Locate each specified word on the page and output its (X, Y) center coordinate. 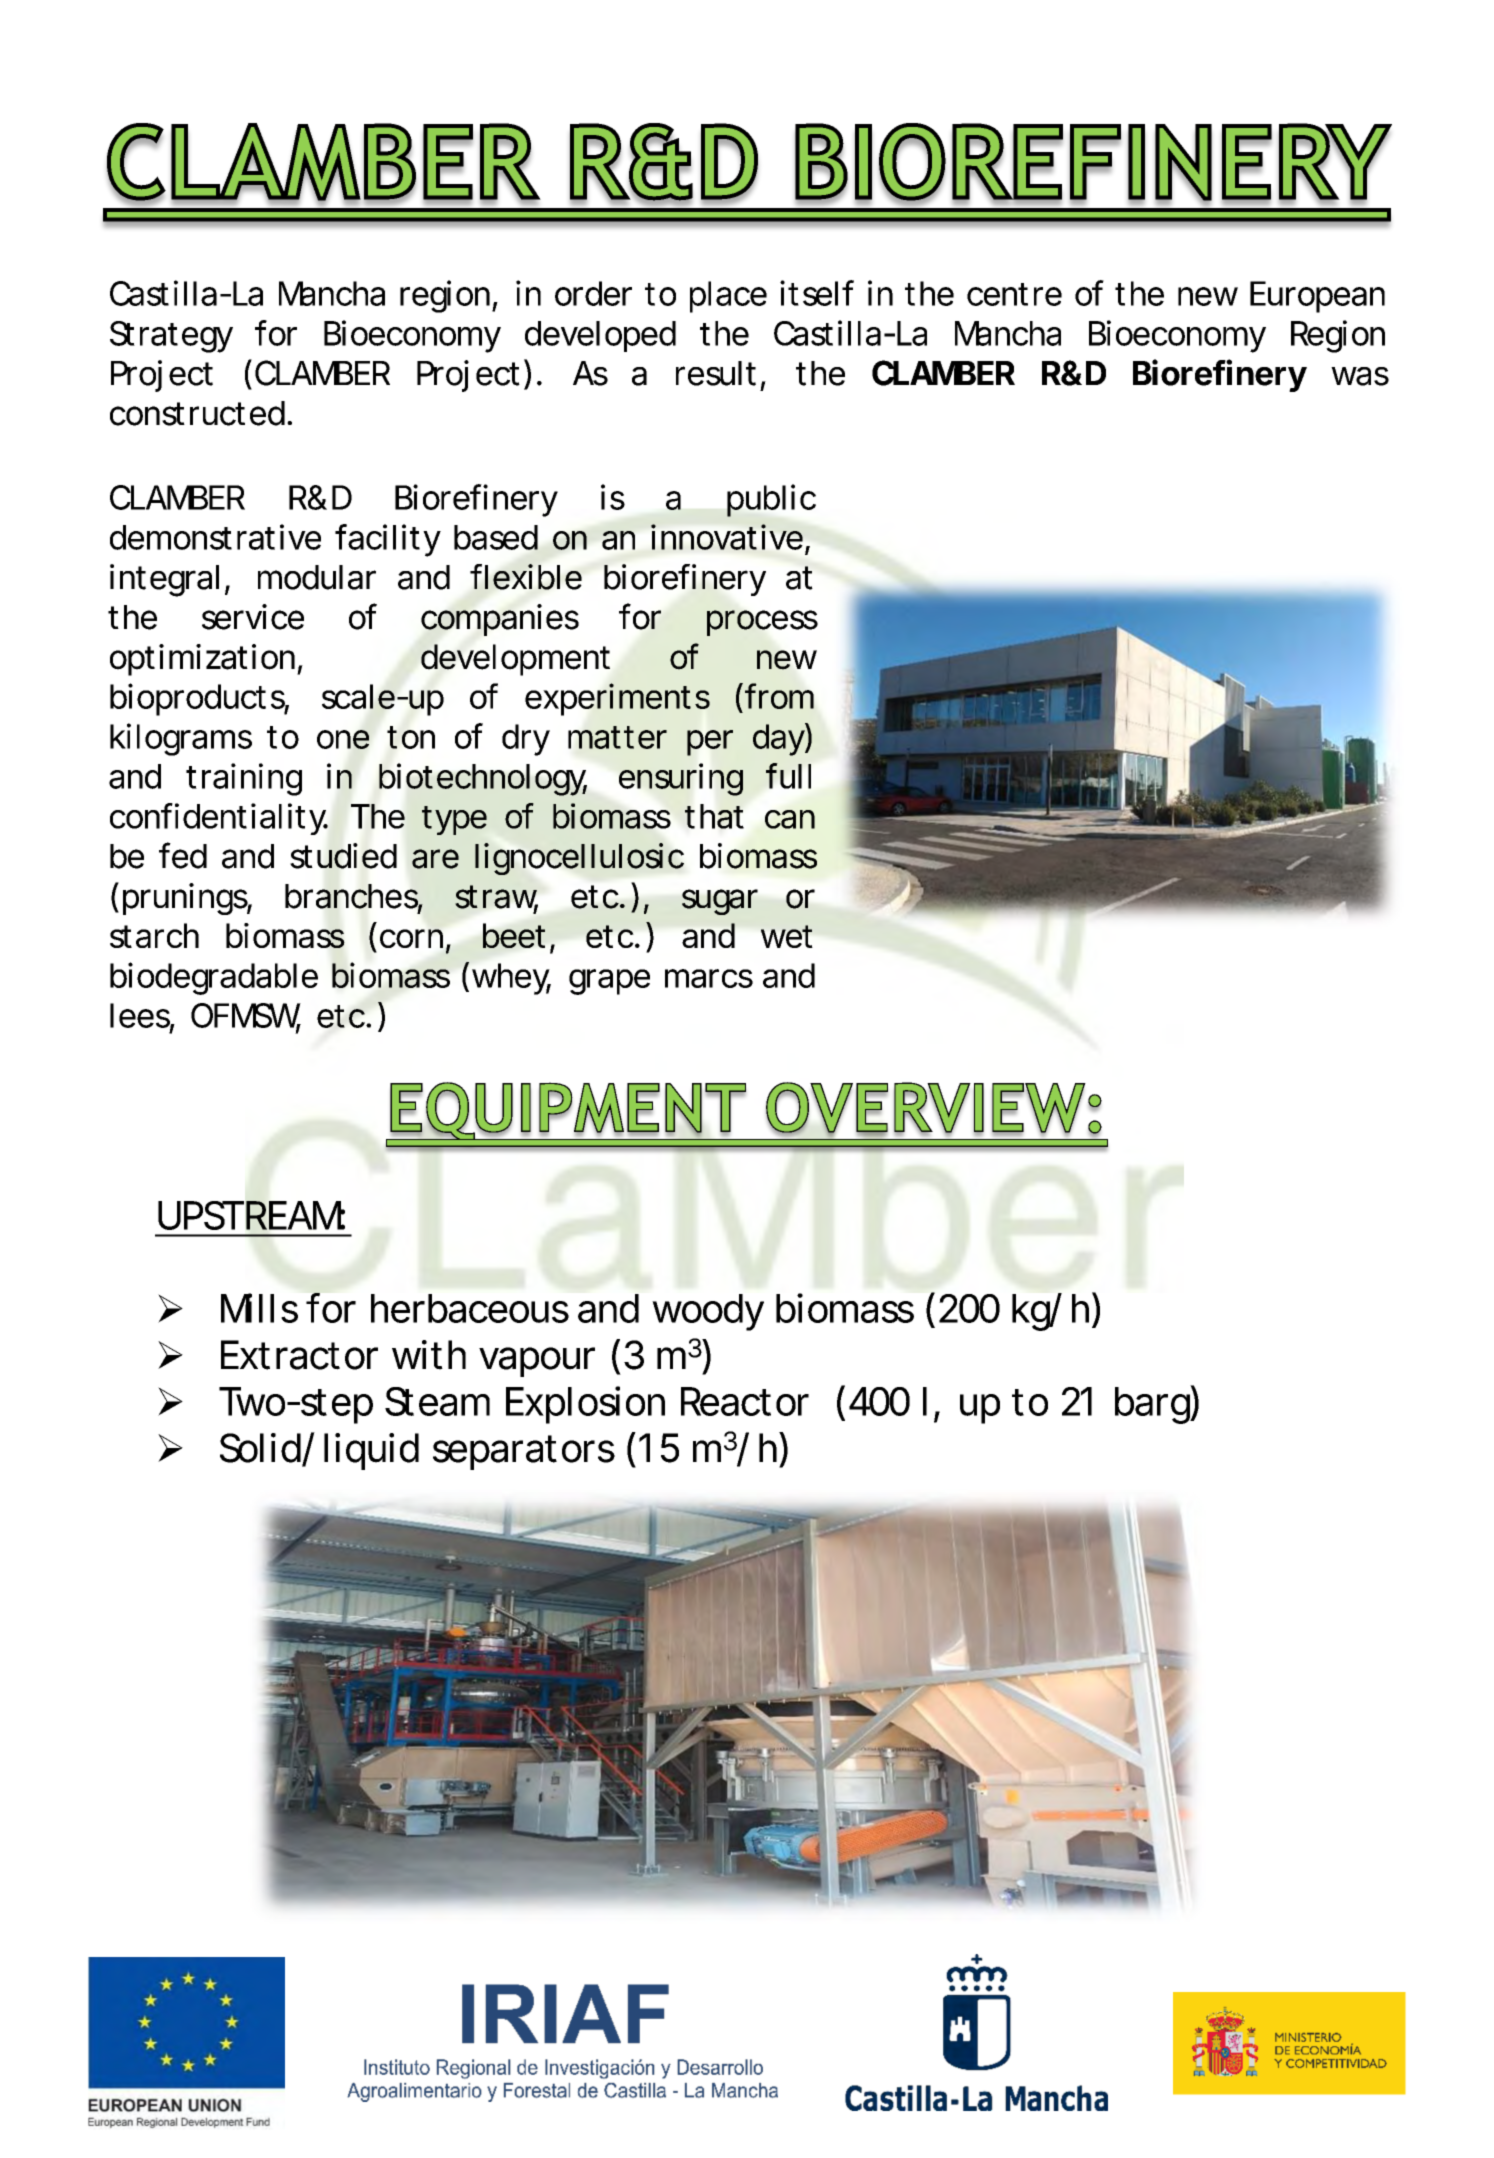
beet (514, 935)
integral (164, 580)
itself (817, 293)
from (776, 696)
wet (786, 936)
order (593, 293)
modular (317, 577)
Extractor (299, 1355)
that (714, 816)
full (788, 776)
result (716, 373)
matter (617, 737)
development (515, 660)
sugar (719, 902)
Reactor (744, 1401)
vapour (536, 1362)
